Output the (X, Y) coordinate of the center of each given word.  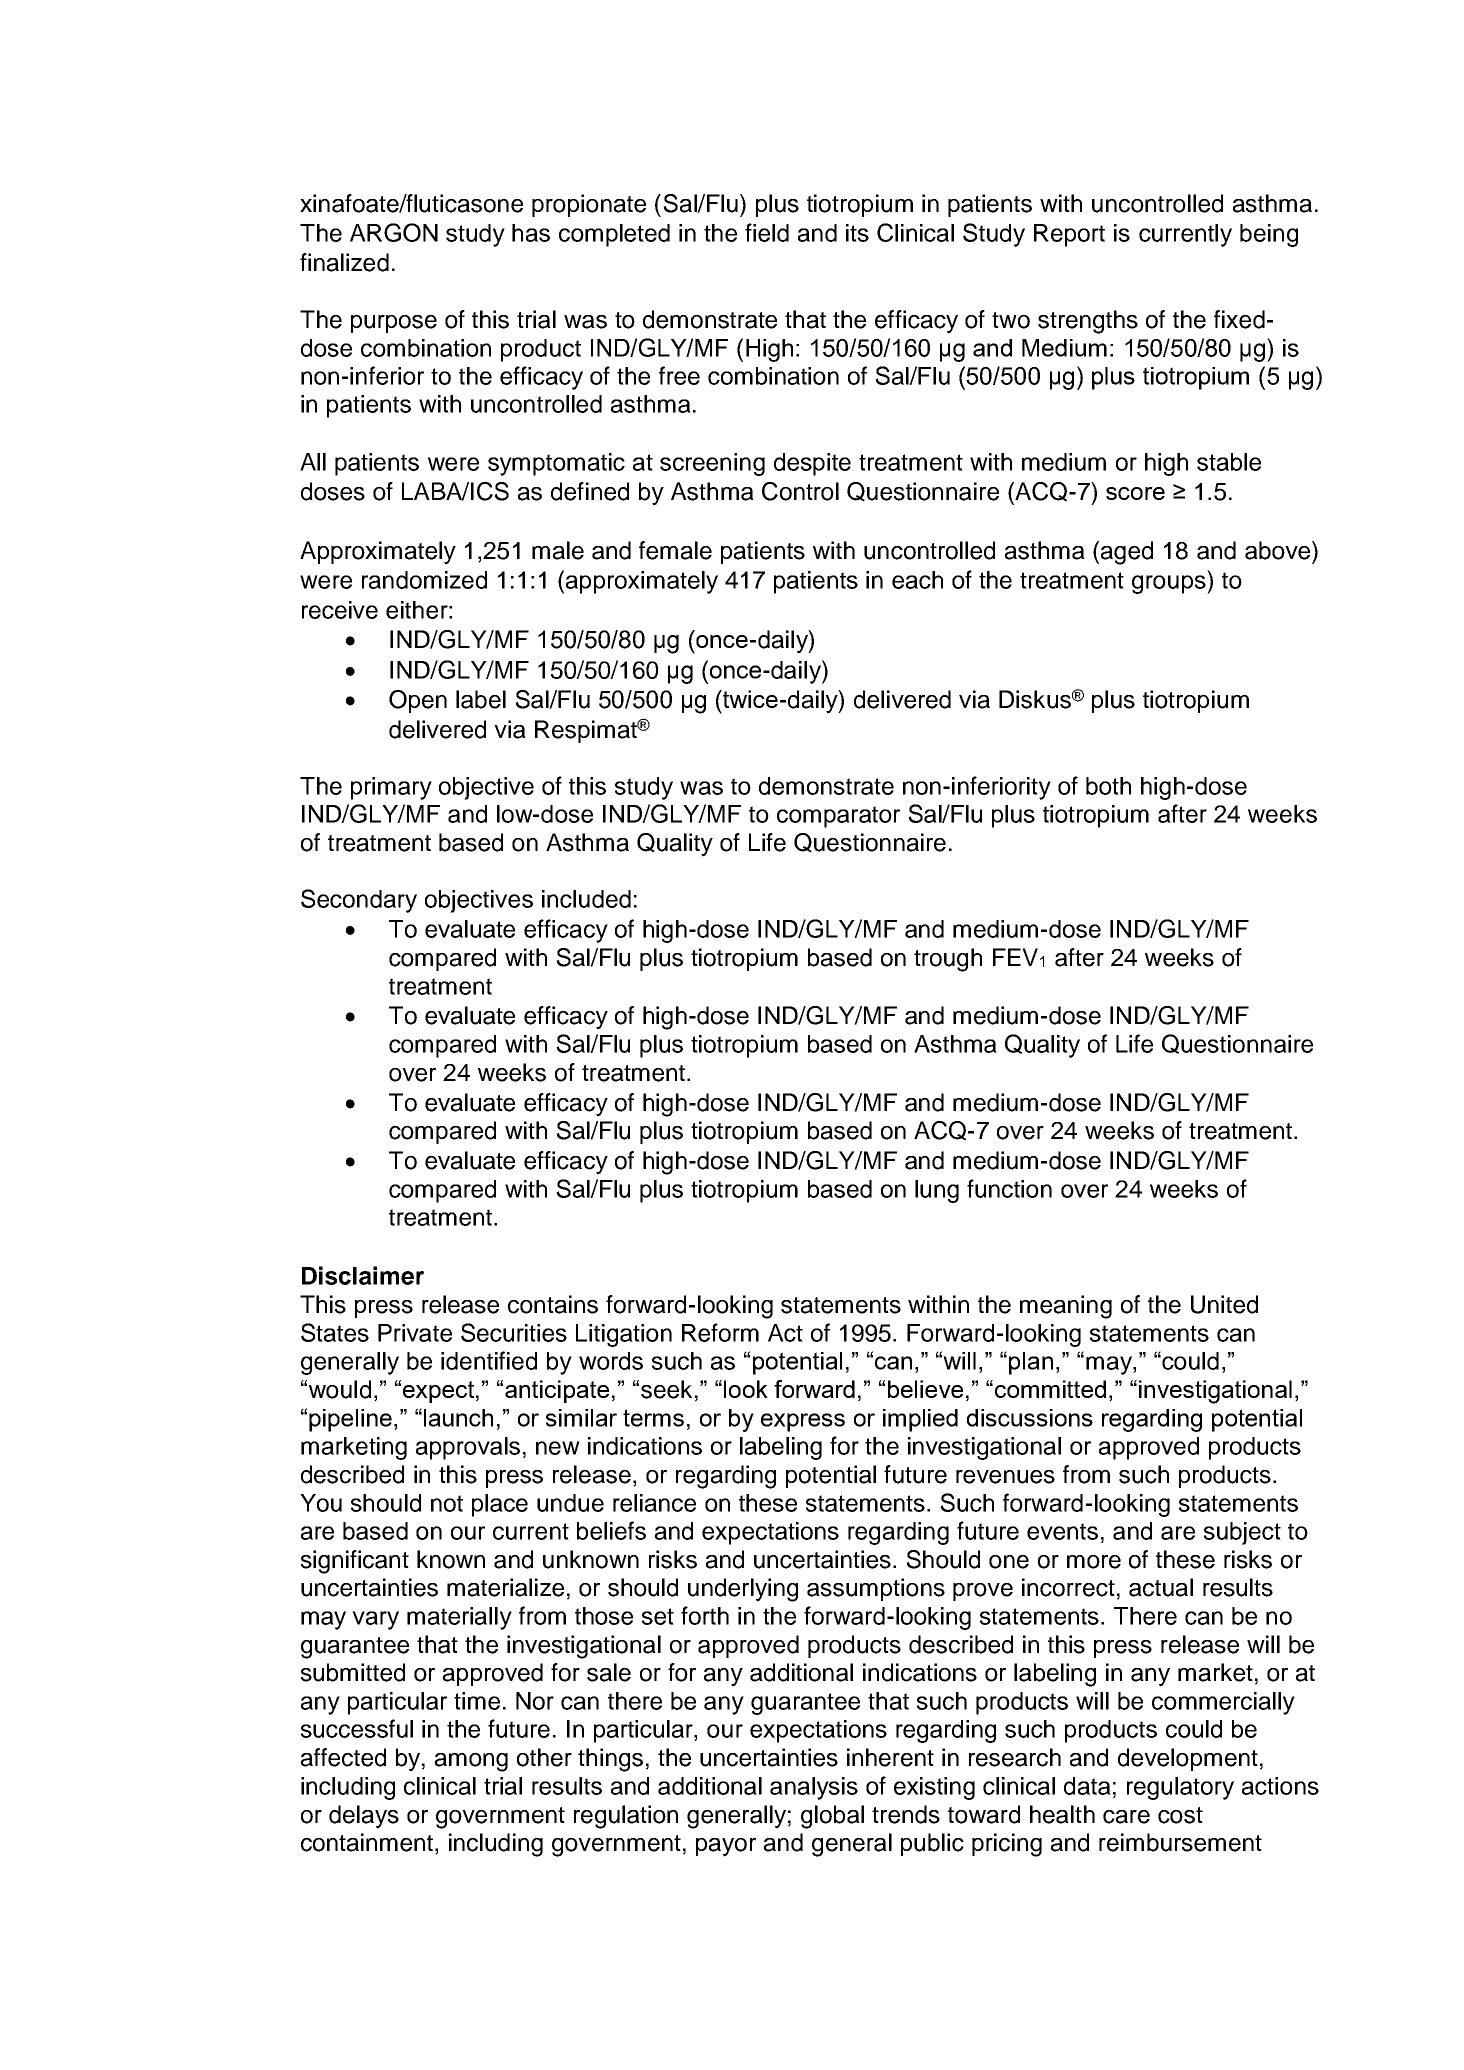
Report (1069, 235)
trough (948, 960)
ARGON (394, 232)
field (767, 232)
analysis (814, 1788)
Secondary (359, 901)
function (1009, 1188)
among (471, 1762)
